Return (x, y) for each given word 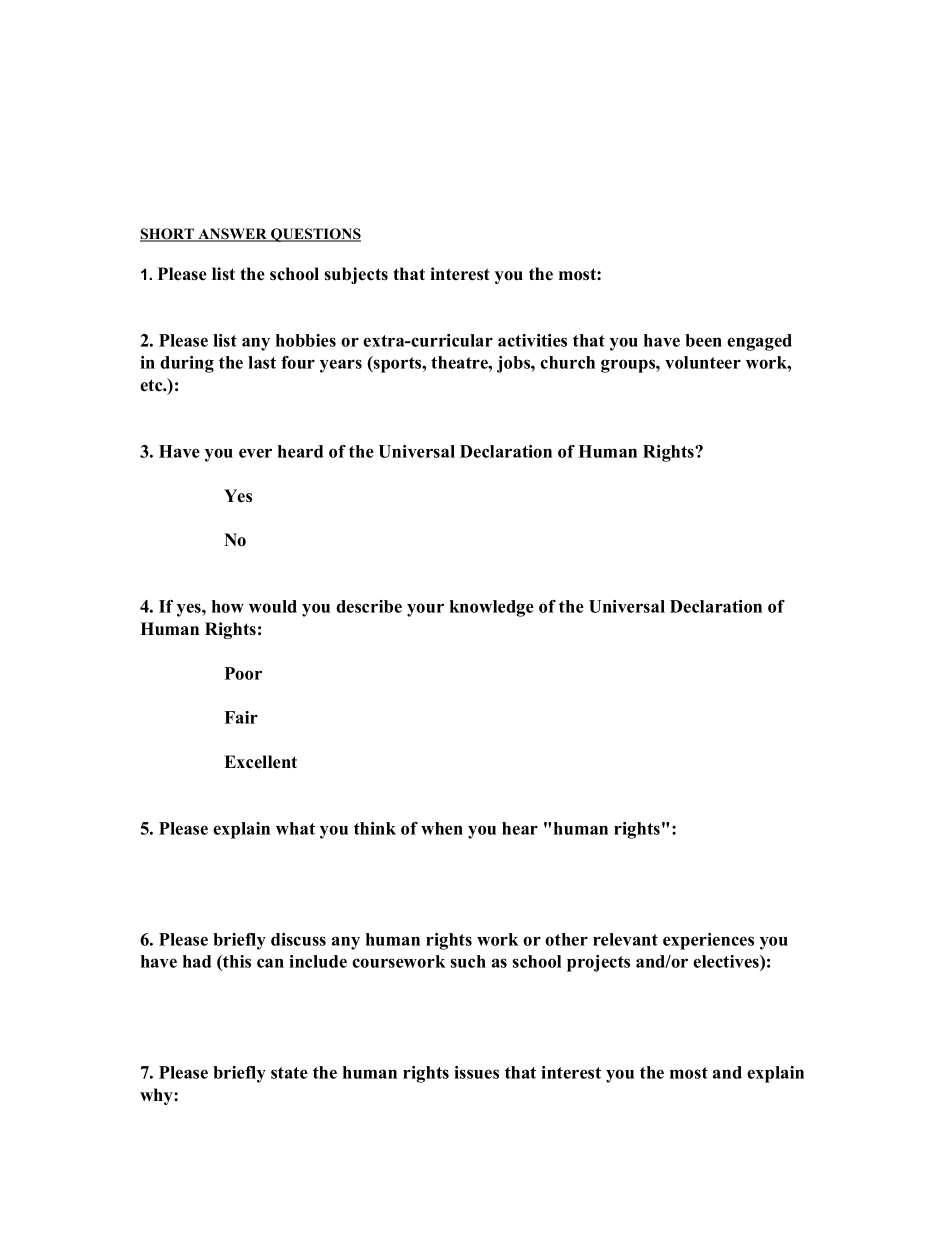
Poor (243, 673)
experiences (708, 941)
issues (476, 1072)
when (442, 828)
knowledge (492, 608)
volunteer (703, 362)
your (425, 610)
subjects (356, 275)
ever (255, 453)
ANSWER (232, 235)
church (567, 362)
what (295, 828)
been (703, 340)
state (289, 1073)
